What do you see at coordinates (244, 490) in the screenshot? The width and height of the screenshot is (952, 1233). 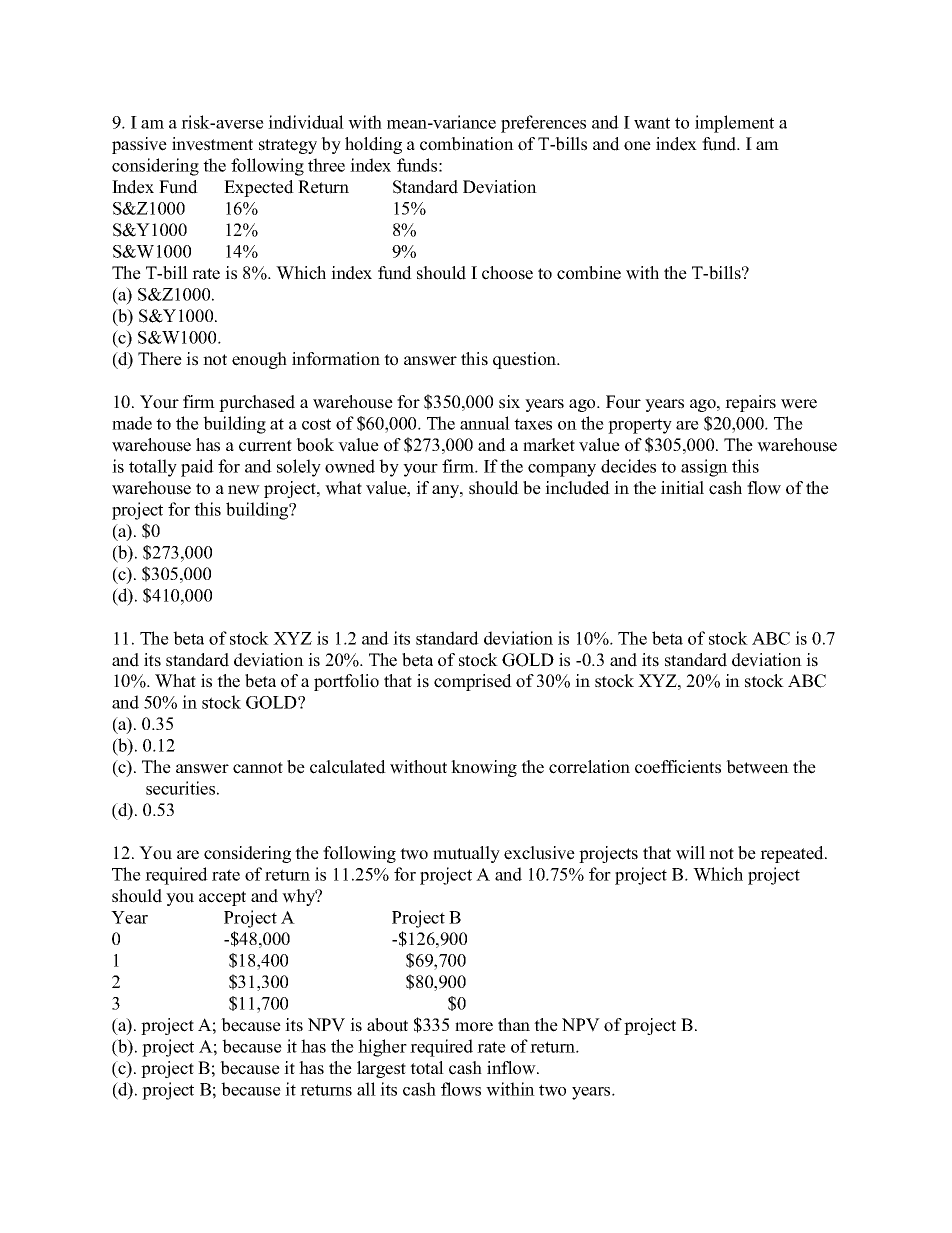 I see `new` at bounding box center [244, 490].
